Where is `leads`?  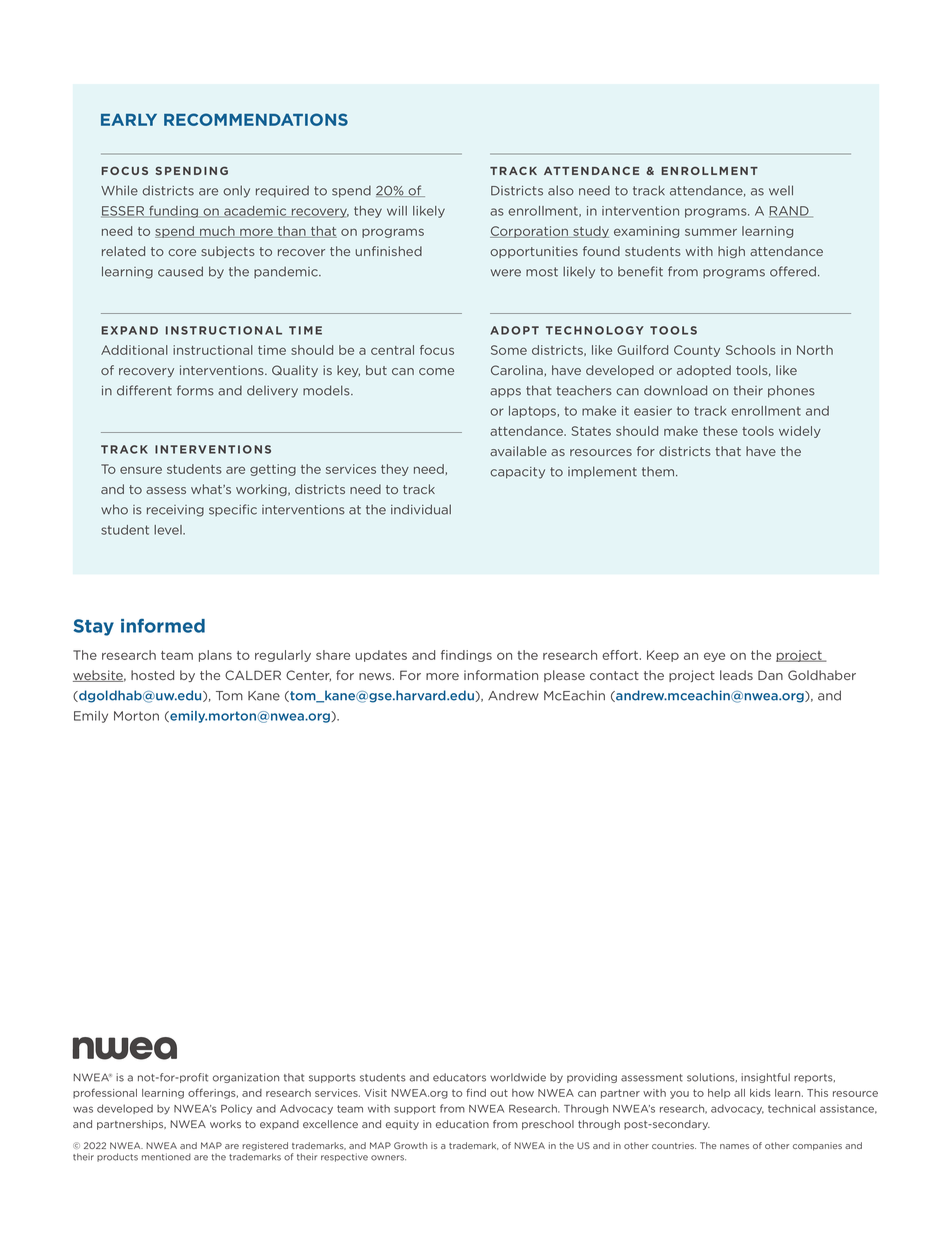
leads is located at coordinates (736, 675).
